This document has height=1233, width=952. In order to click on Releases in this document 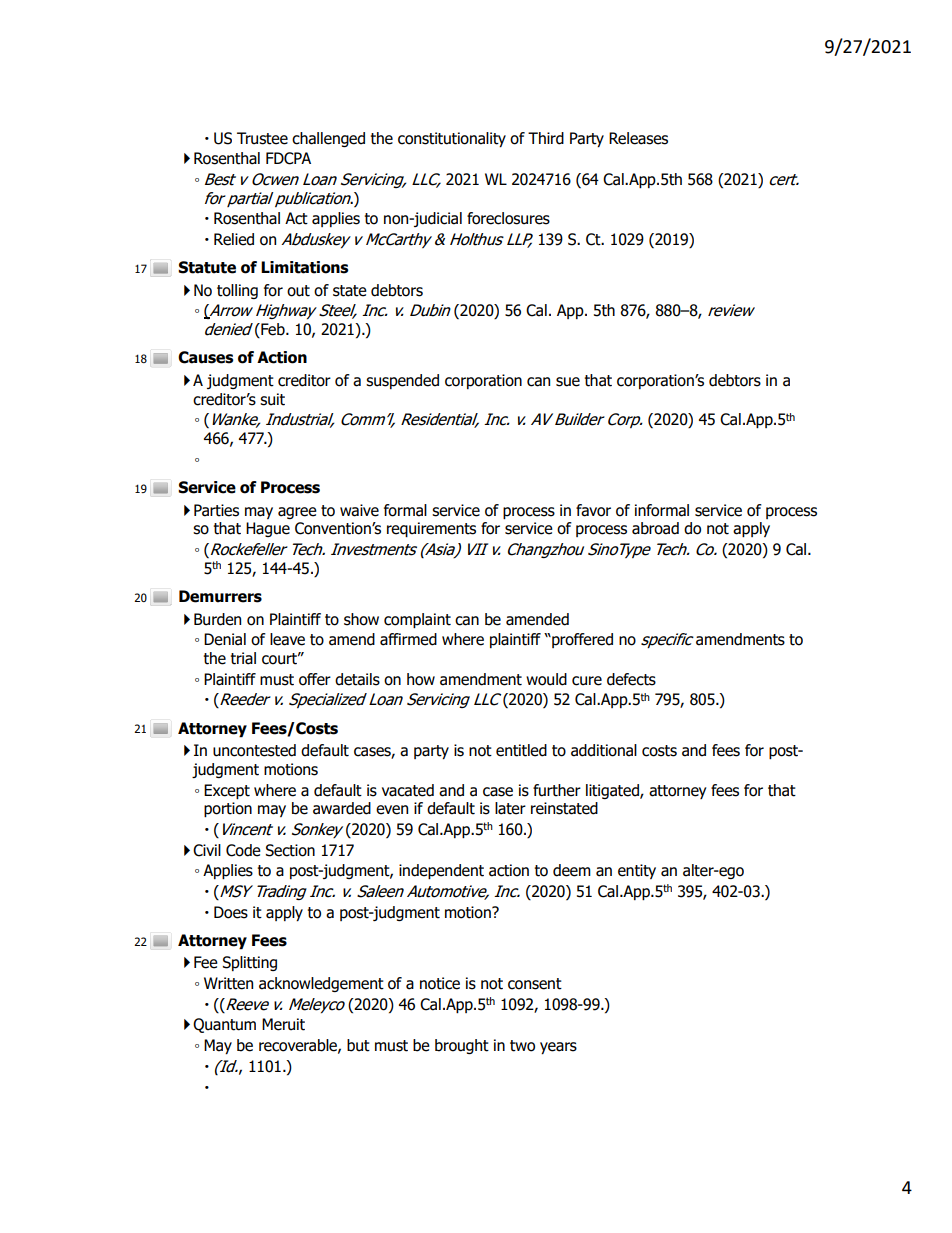, I will do `click(638, 138)`.
